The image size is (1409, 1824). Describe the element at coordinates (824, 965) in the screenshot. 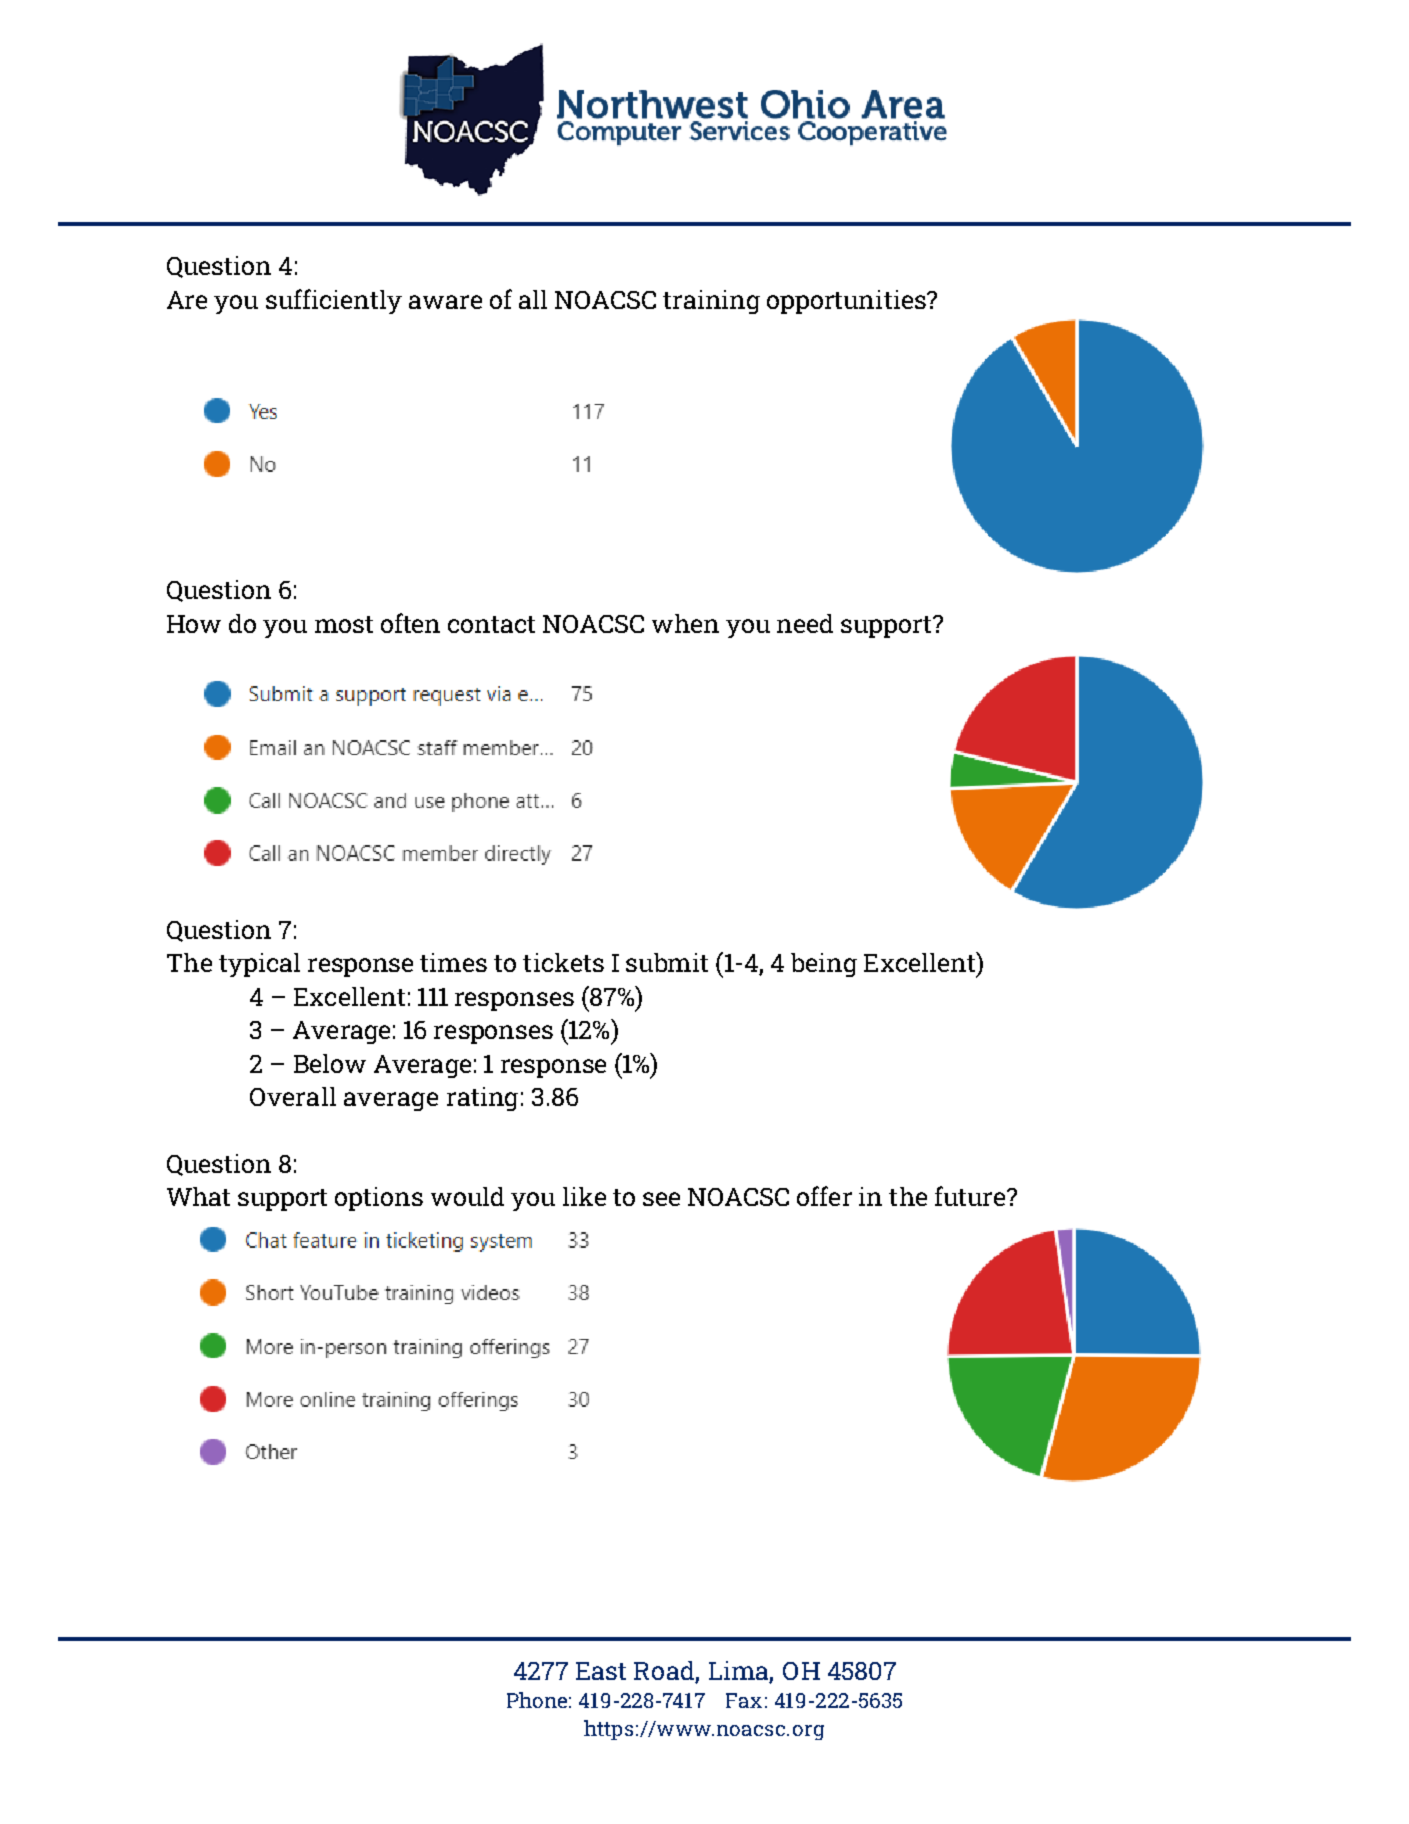

I see `being` at that location.
